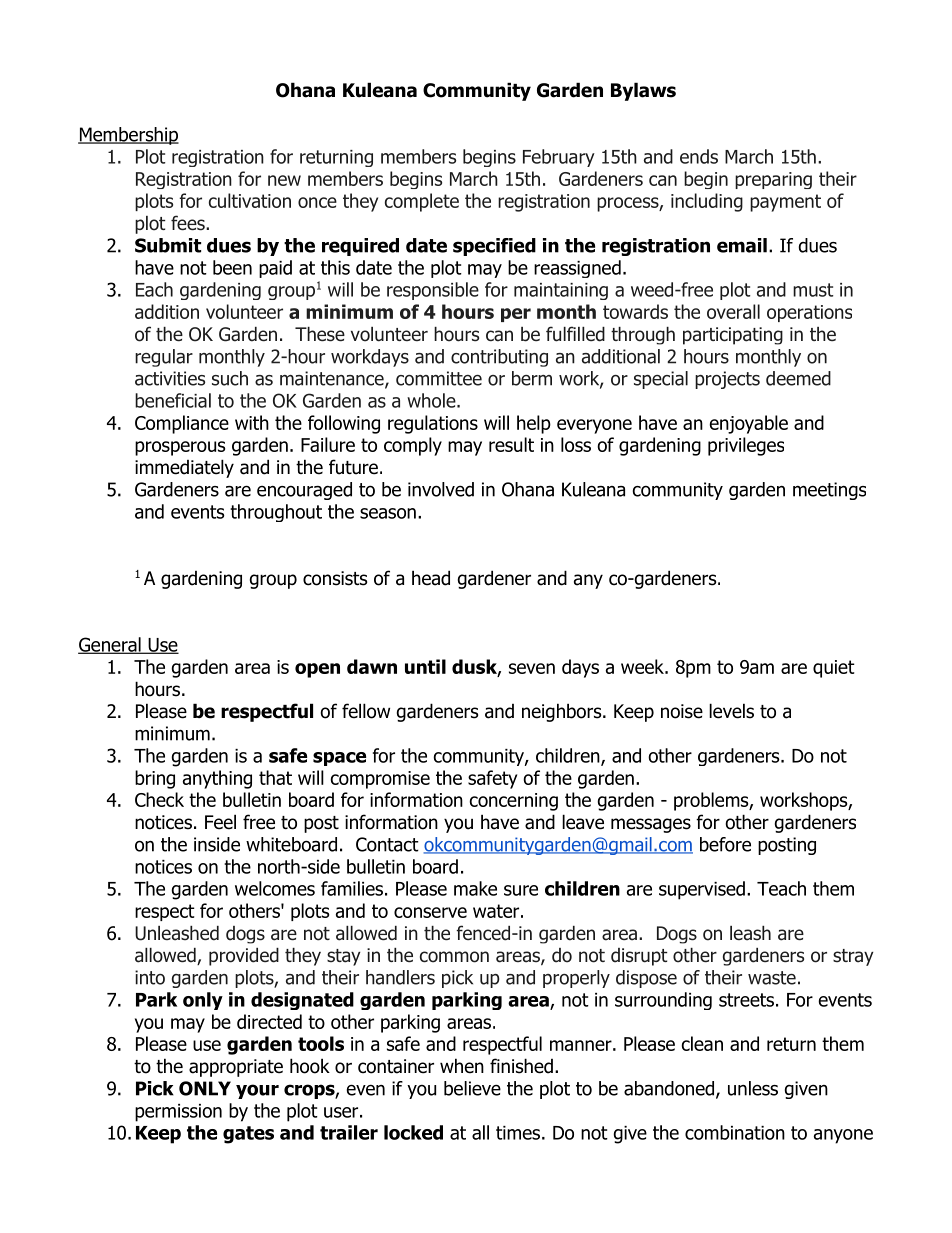 Image resolution: width=952 pixels, height=1233 pixels. I want to click on February, so click(559, 158).
